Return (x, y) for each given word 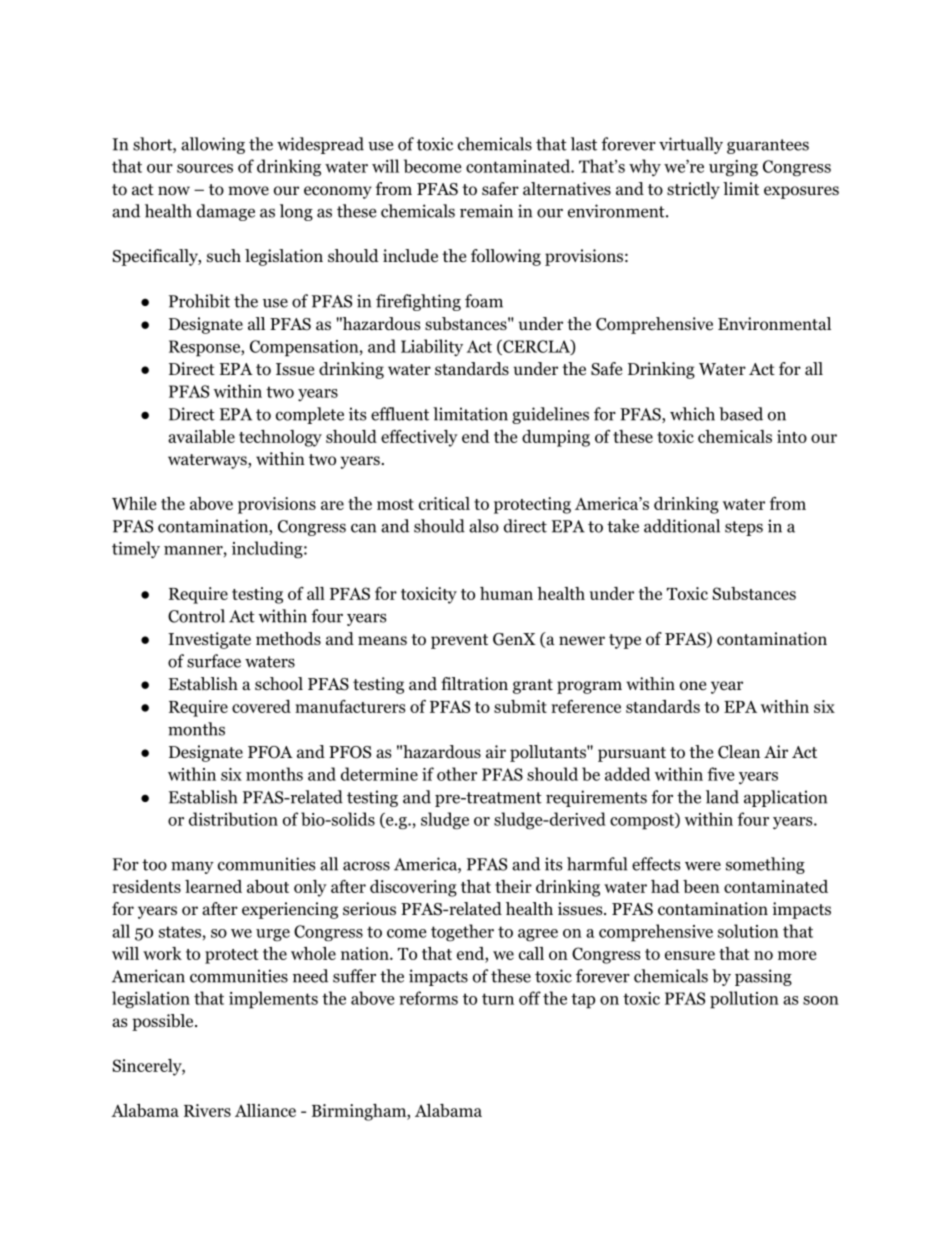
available (201, 436)
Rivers (207, 1110)
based (741, 414)
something (765, 865)
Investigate (209, 640)
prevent (459, 641)
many (192, 868)
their (513, 886)
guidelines (550, 415)
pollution (744, 1000)
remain (486, 211)
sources (205, 168)
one (693, 686)
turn (498, 999)
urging (733, 168)
